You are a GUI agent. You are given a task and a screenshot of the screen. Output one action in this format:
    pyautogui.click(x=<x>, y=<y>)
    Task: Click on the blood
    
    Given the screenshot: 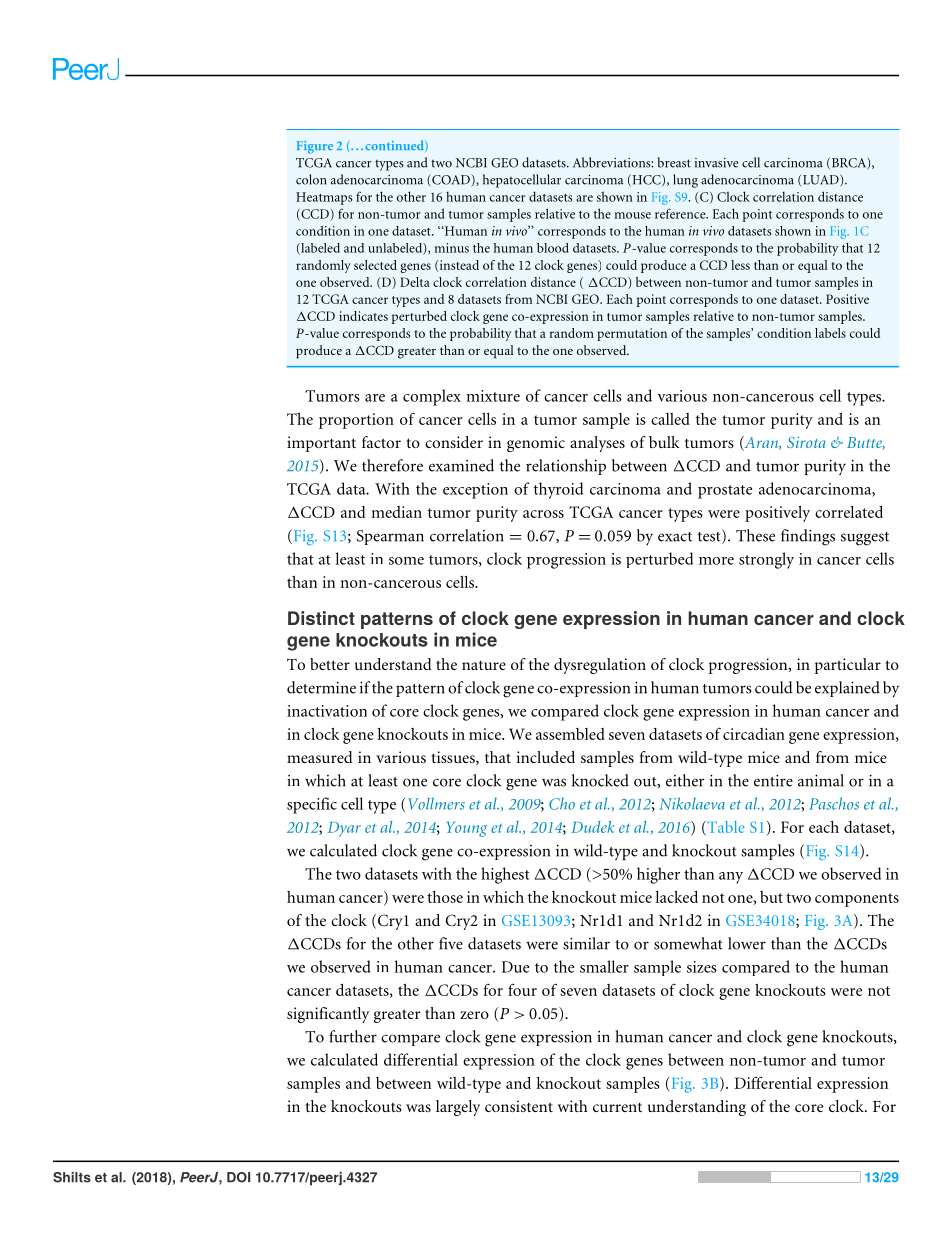 What is the action you would take?
    pyautogui.click(x=553, y=248)
